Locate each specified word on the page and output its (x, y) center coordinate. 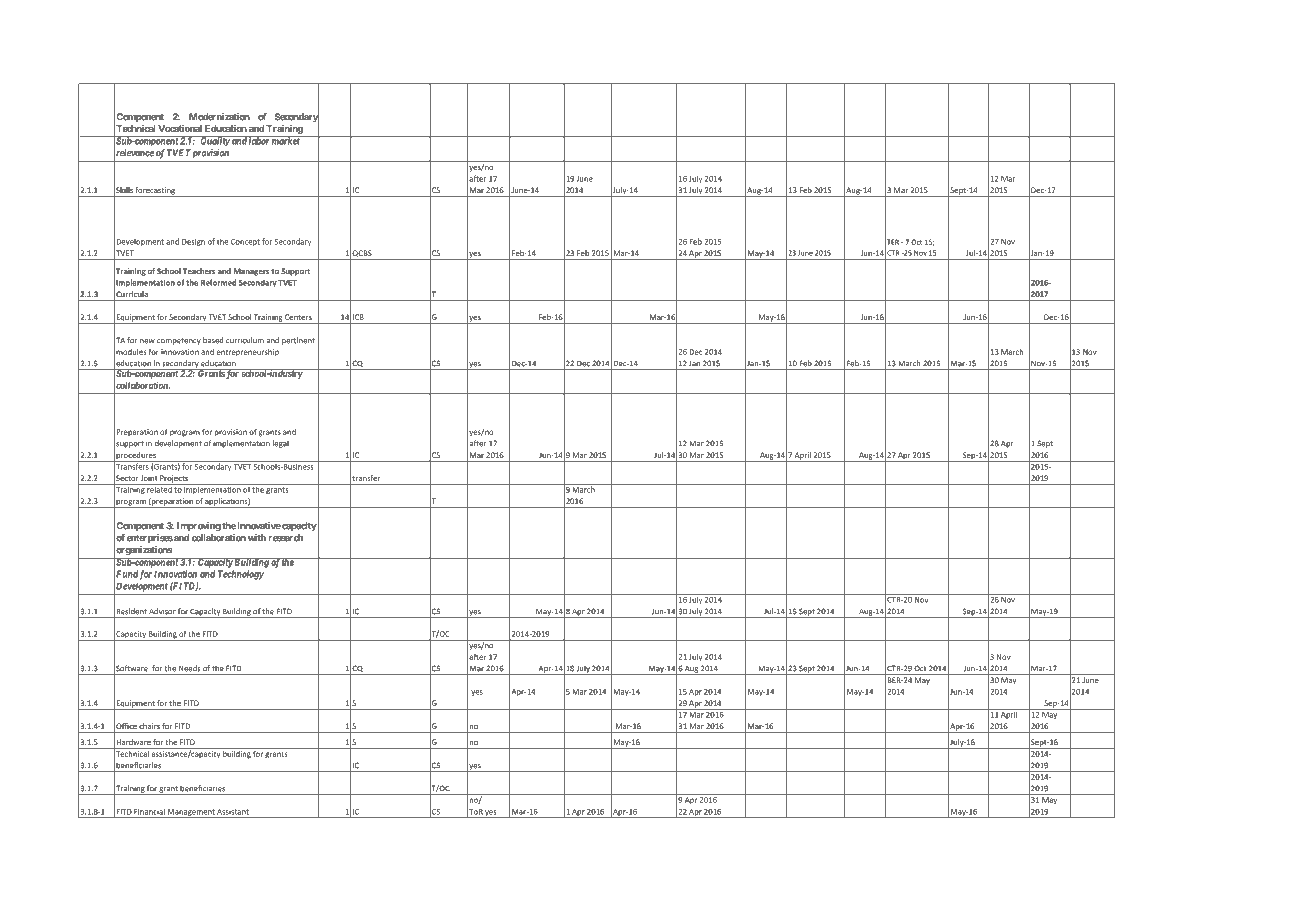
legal (281, 444)
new (147, 341)
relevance (134, 153)
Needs (190, 668)
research (286, 538)
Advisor (162, 611)
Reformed (218, 282)
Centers (298, 317)
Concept (245, 242)
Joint (149, 478)
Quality (214, 141)
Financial (149, 811)
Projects (174, 480)
